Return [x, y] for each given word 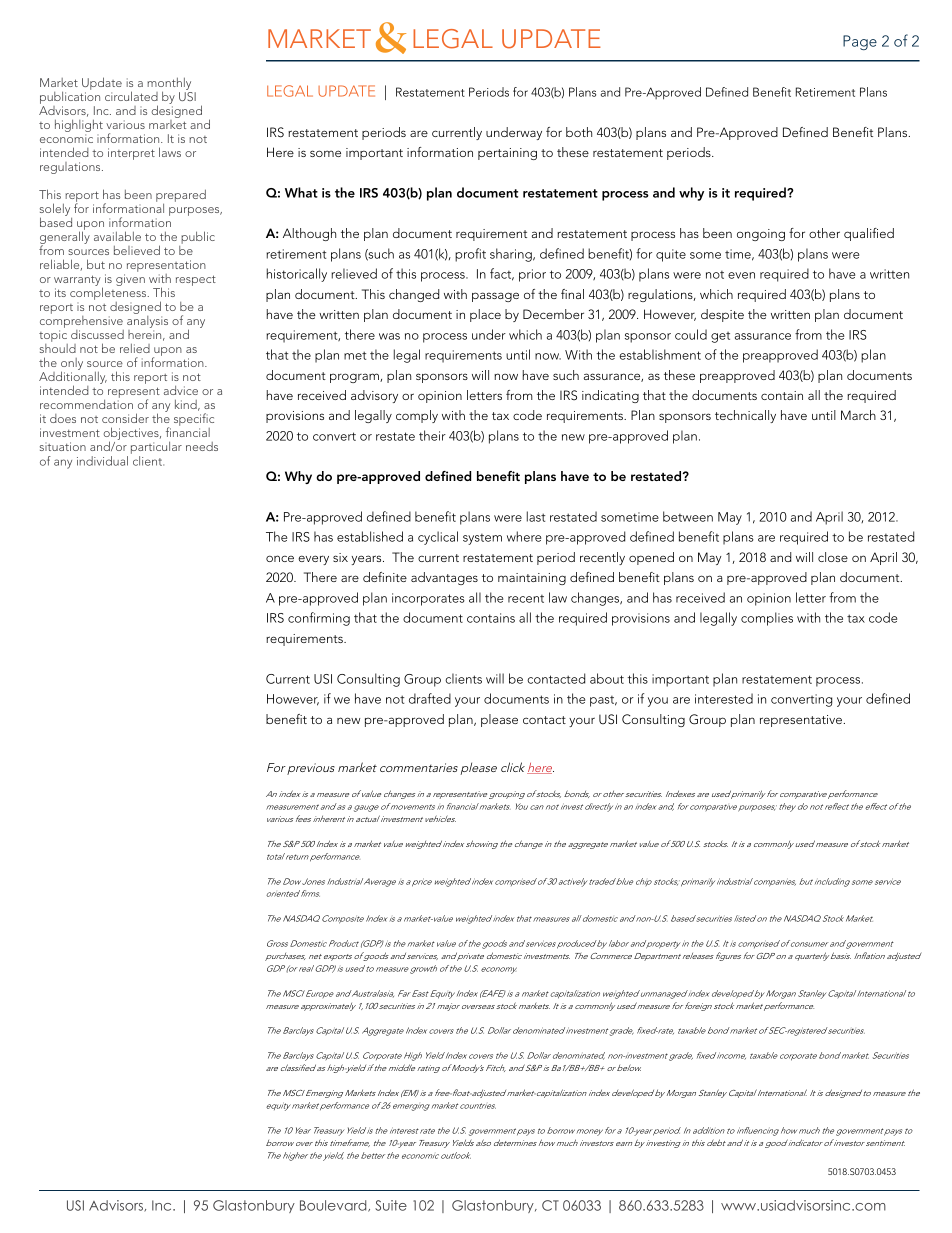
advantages [444, 578]
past [603, 701]
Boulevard [334, 1206]
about [607, 678]
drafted [430, 698]
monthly [169, 85]
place [485, 315]
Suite [391, 1205]
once [280, 558]
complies [767, 619]
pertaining [507, 154]
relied [135, 348]
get [720, 337]
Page [860, 42]
